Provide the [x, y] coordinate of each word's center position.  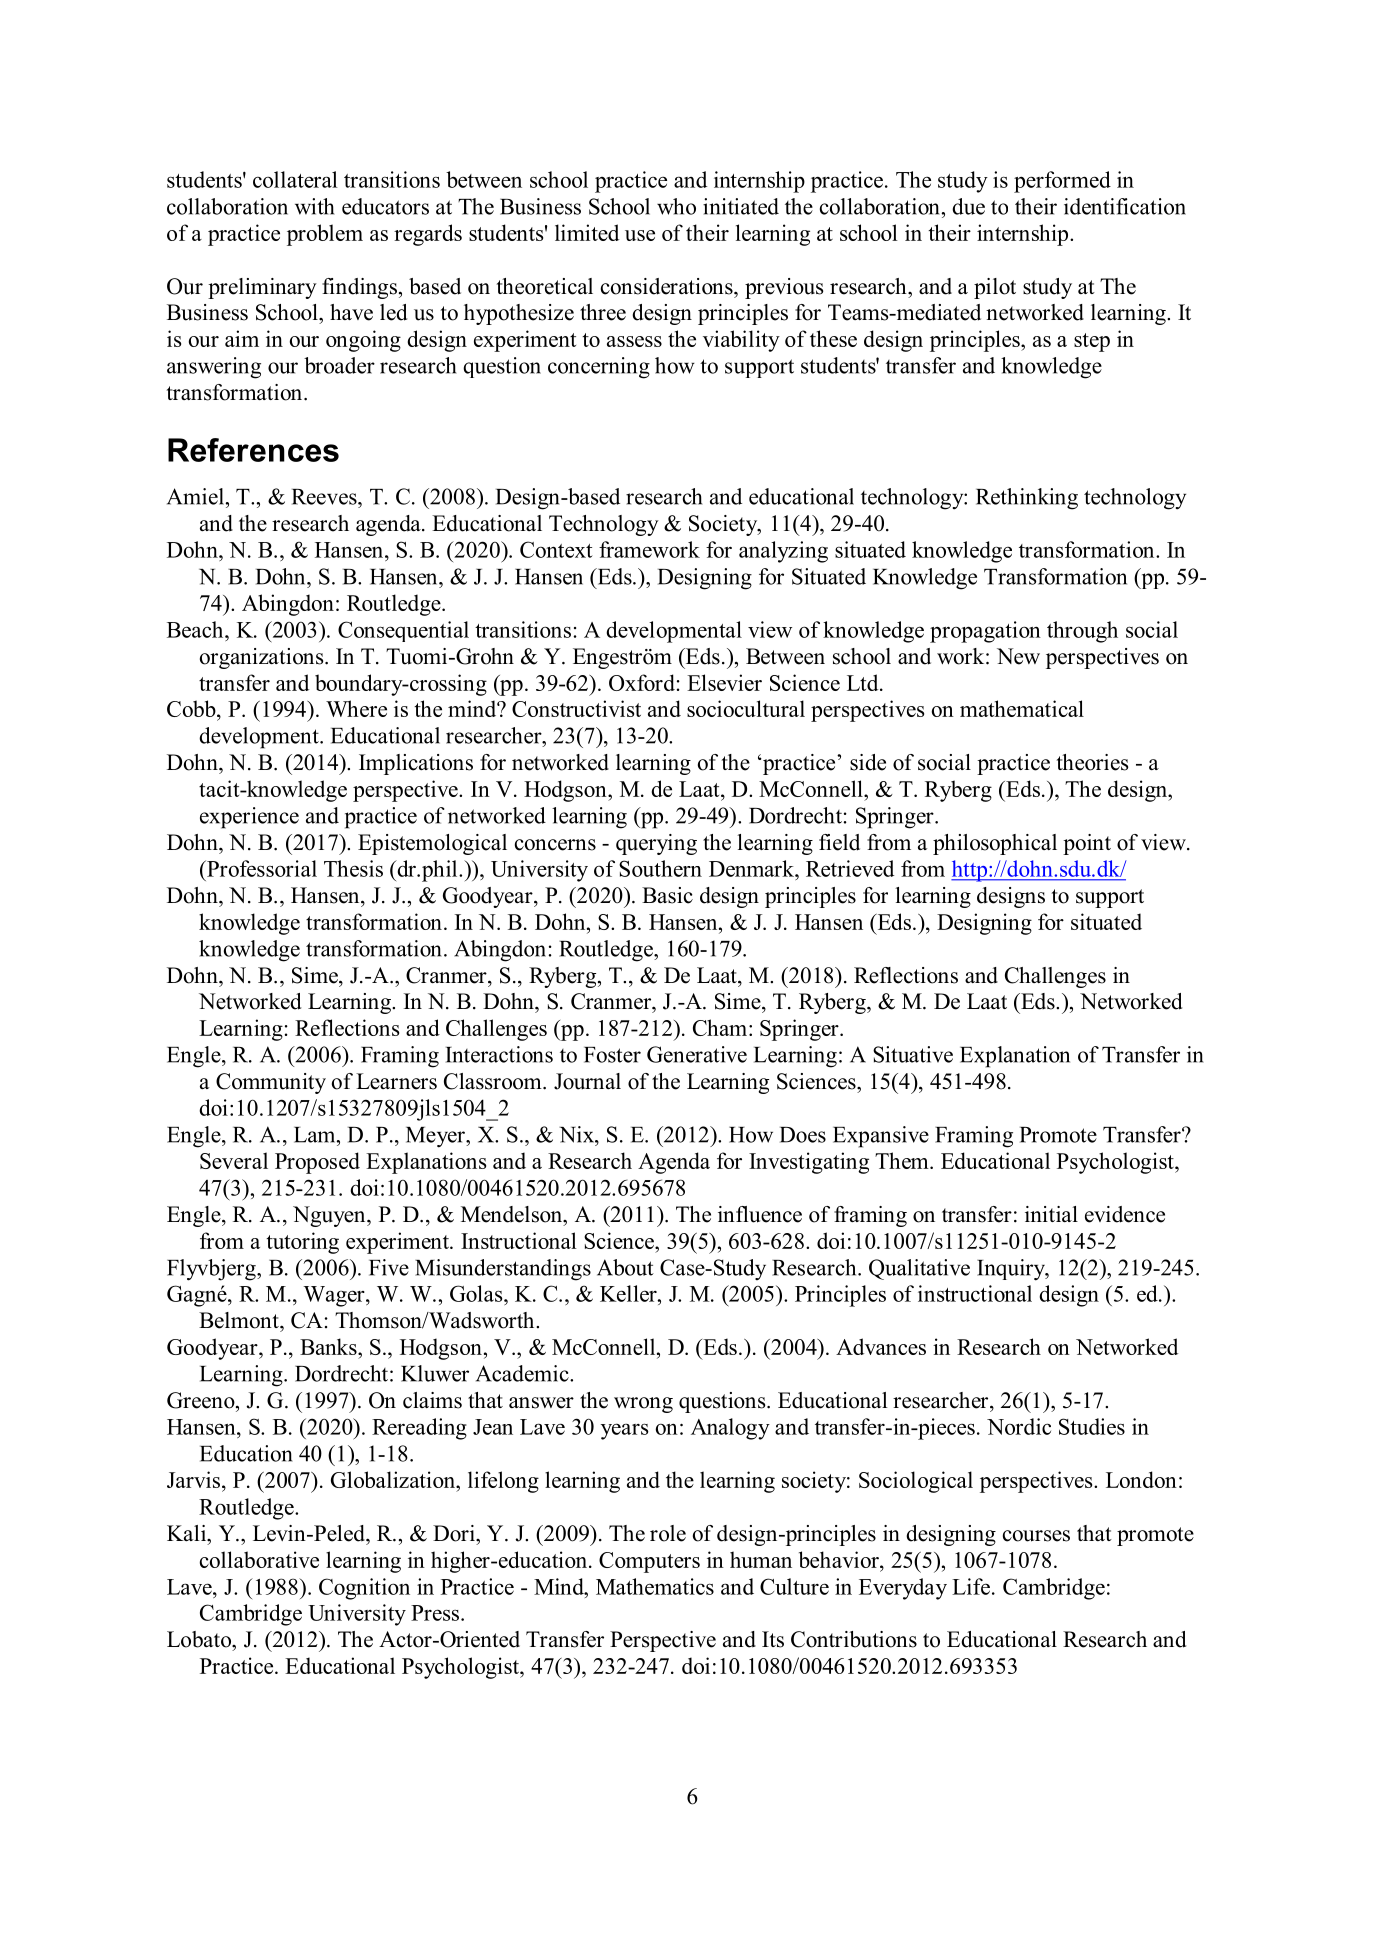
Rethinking [1027, 499]
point [1087, 844]
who [676, 206]
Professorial [261, 868]
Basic [667, 895]
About [625, 1267]
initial [1051, 1214]
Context [556, 549]
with [314, 206]
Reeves [325, 497]
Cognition [364, 1589]
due [968, 206]
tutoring [302, 1243]
